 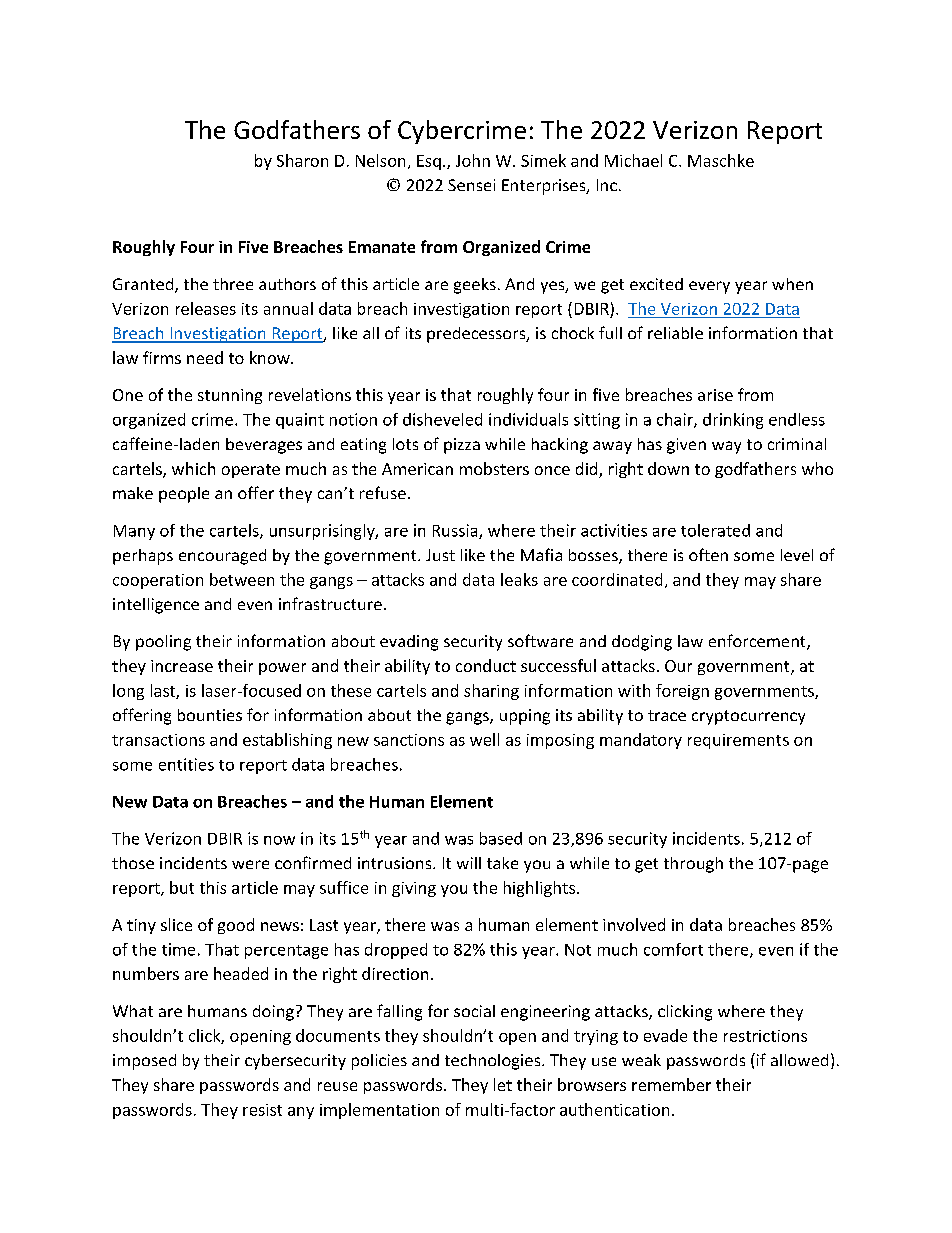 What do you see at coordinates (671, 1084) in the page?
I see `remember` at bounding box center [671, 1084].
